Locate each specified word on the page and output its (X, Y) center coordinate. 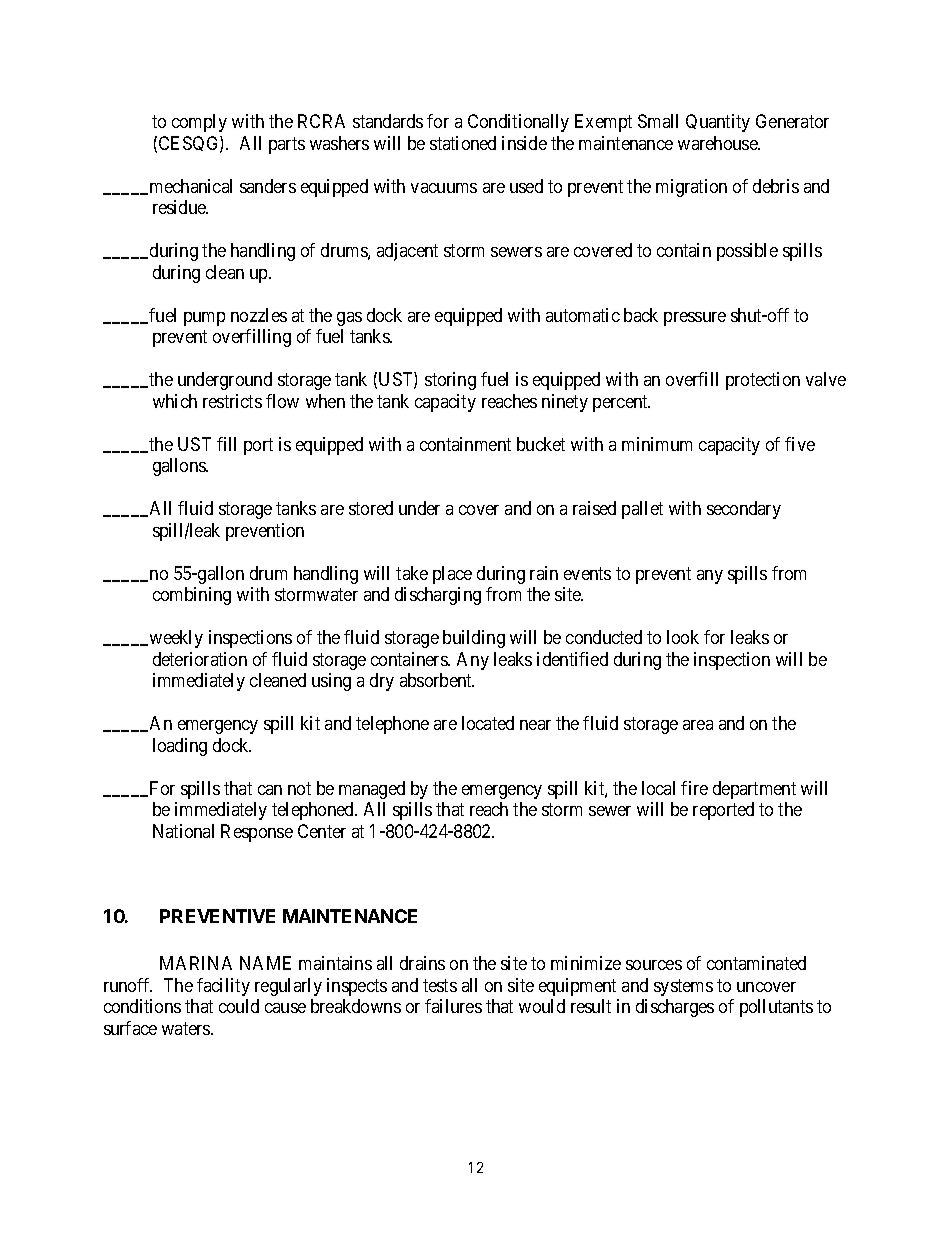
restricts (232, 401)
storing (450, 381)
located (488, 723)
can (270, 790)
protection (763, 381)
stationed (463, 143)
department (754, 790)
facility (223, 987)
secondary (744, 510)
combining (192, 596)
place (452, 575)
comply (199, 123)
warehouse (719, 143)
